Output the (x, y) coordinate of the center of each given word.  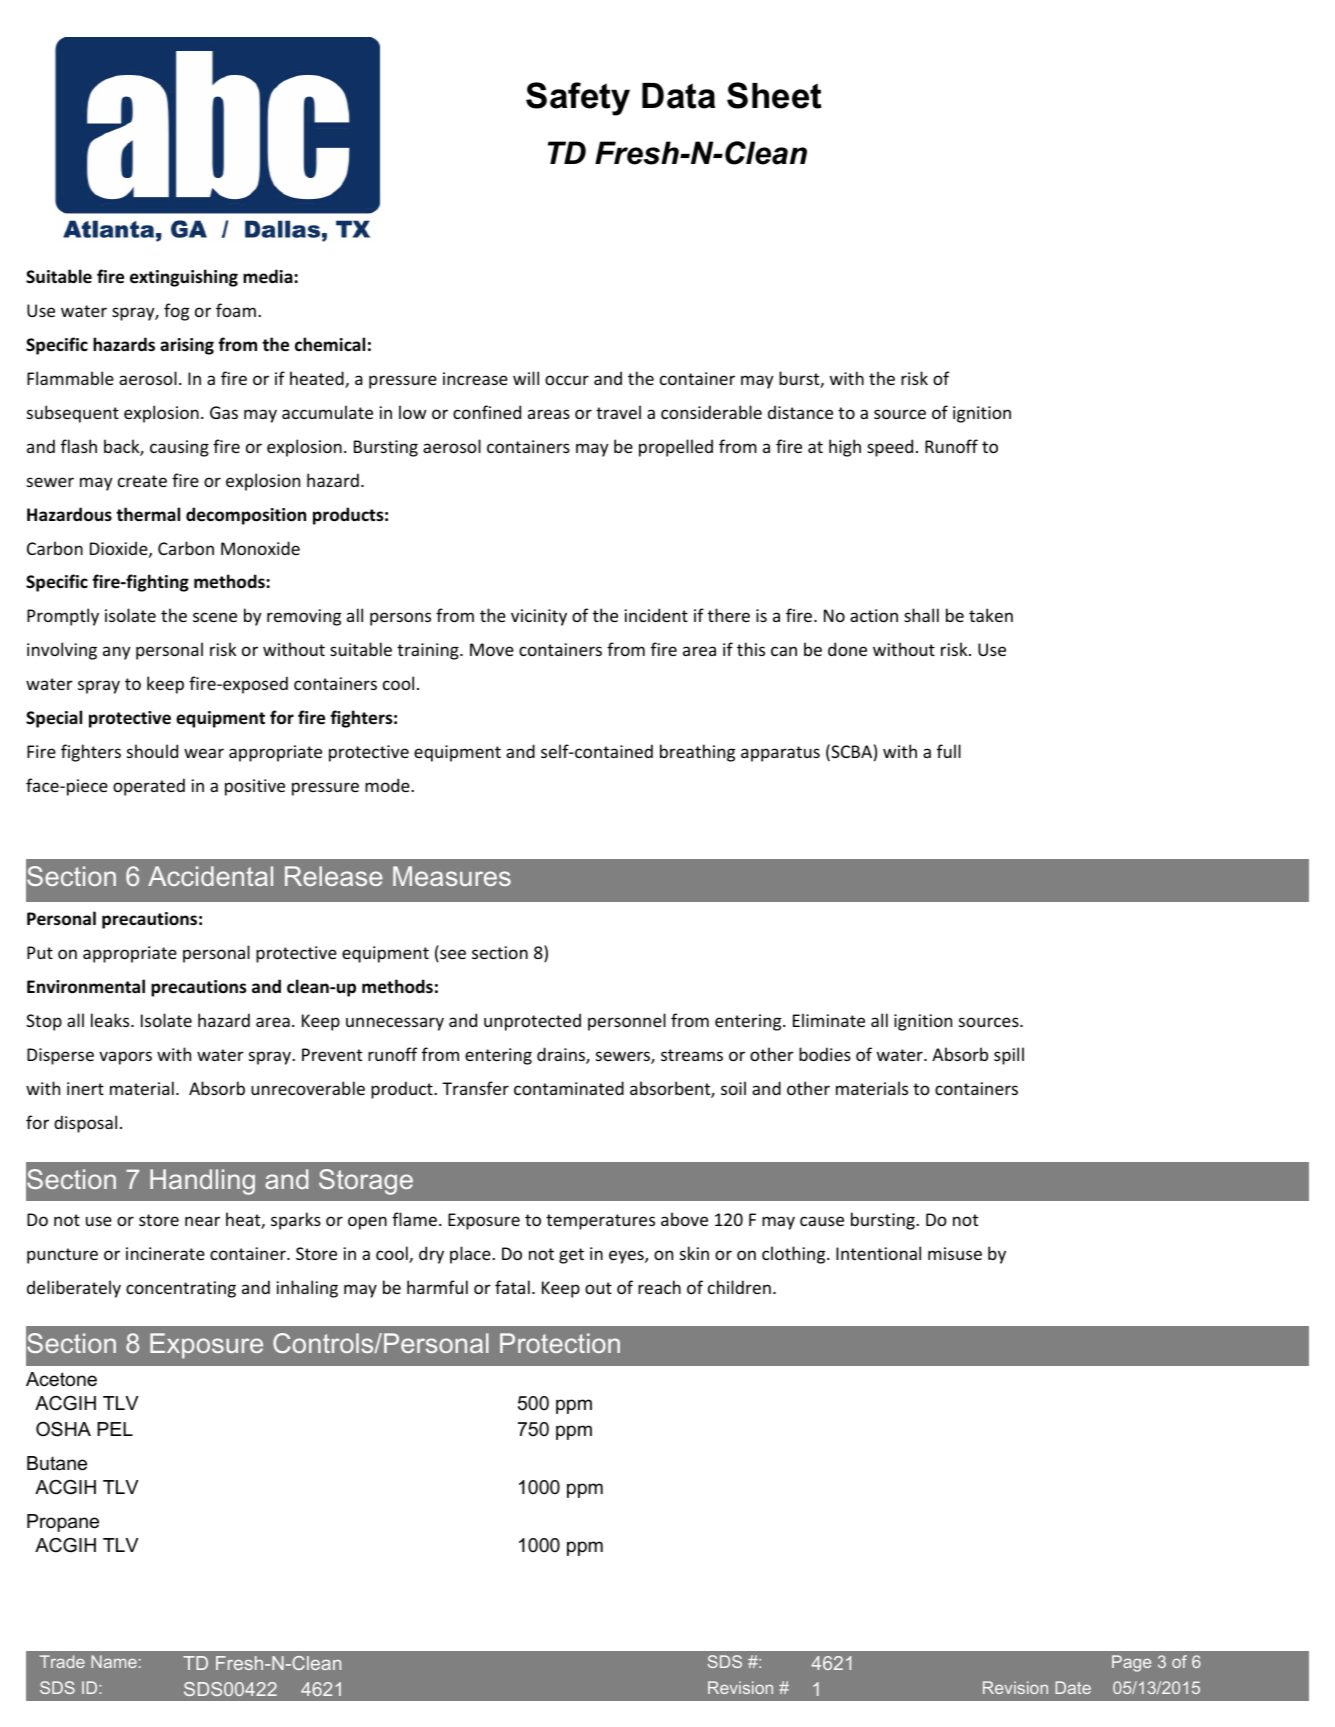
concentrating (181, 1289)
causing (179, 448)
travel (618, 412)
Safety (578, 99)
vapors (125, 1058)
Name (114, 1661)
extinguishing (184, 278)
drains (562, 1055)
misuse (955, 1253)
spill (1009, 1056)
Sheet (774, 95)
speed (890, 448)
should (152, 751)
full (949, 751)
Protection (560, 1343)
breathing (697, 753)
